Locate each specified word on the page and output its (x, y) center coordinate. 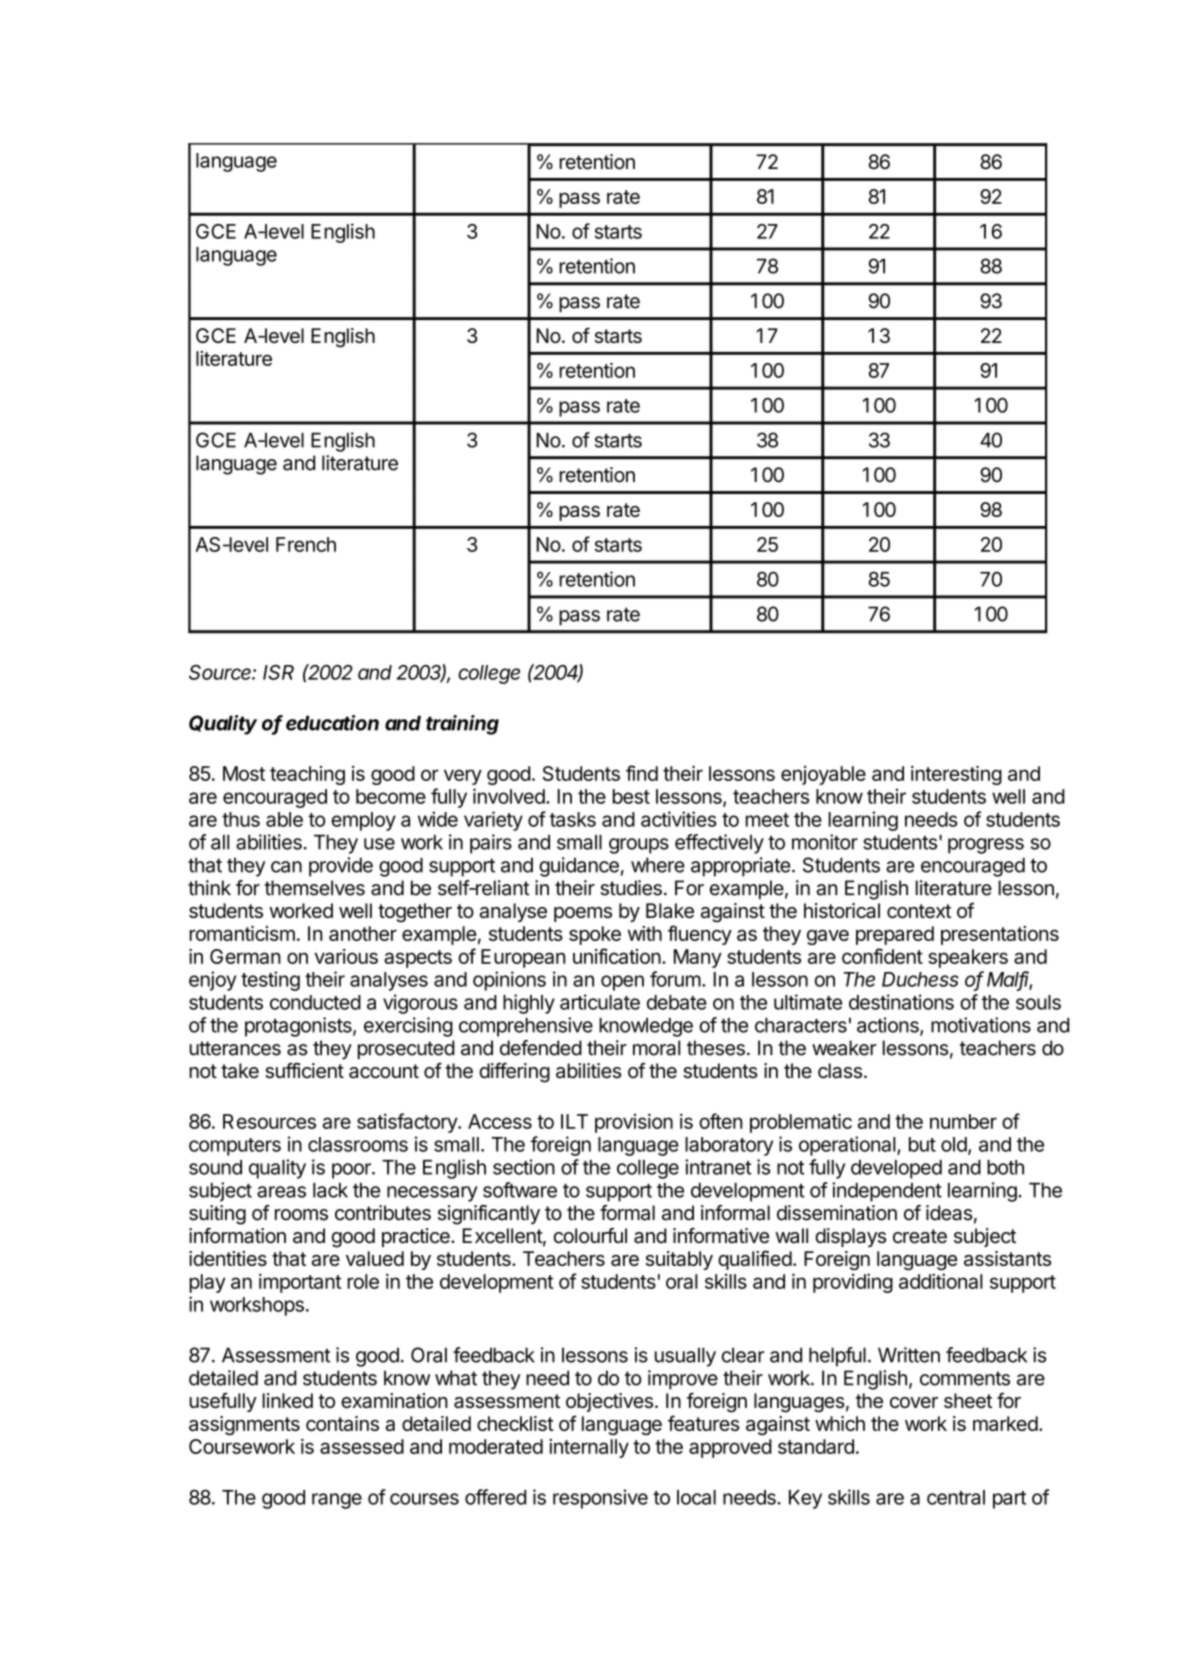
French (306, 544)
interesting (956, 775)
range (337, 1501)
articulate (600, 1002)
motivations (981, 1025)
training (462, 725)
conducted (315, 1002)
